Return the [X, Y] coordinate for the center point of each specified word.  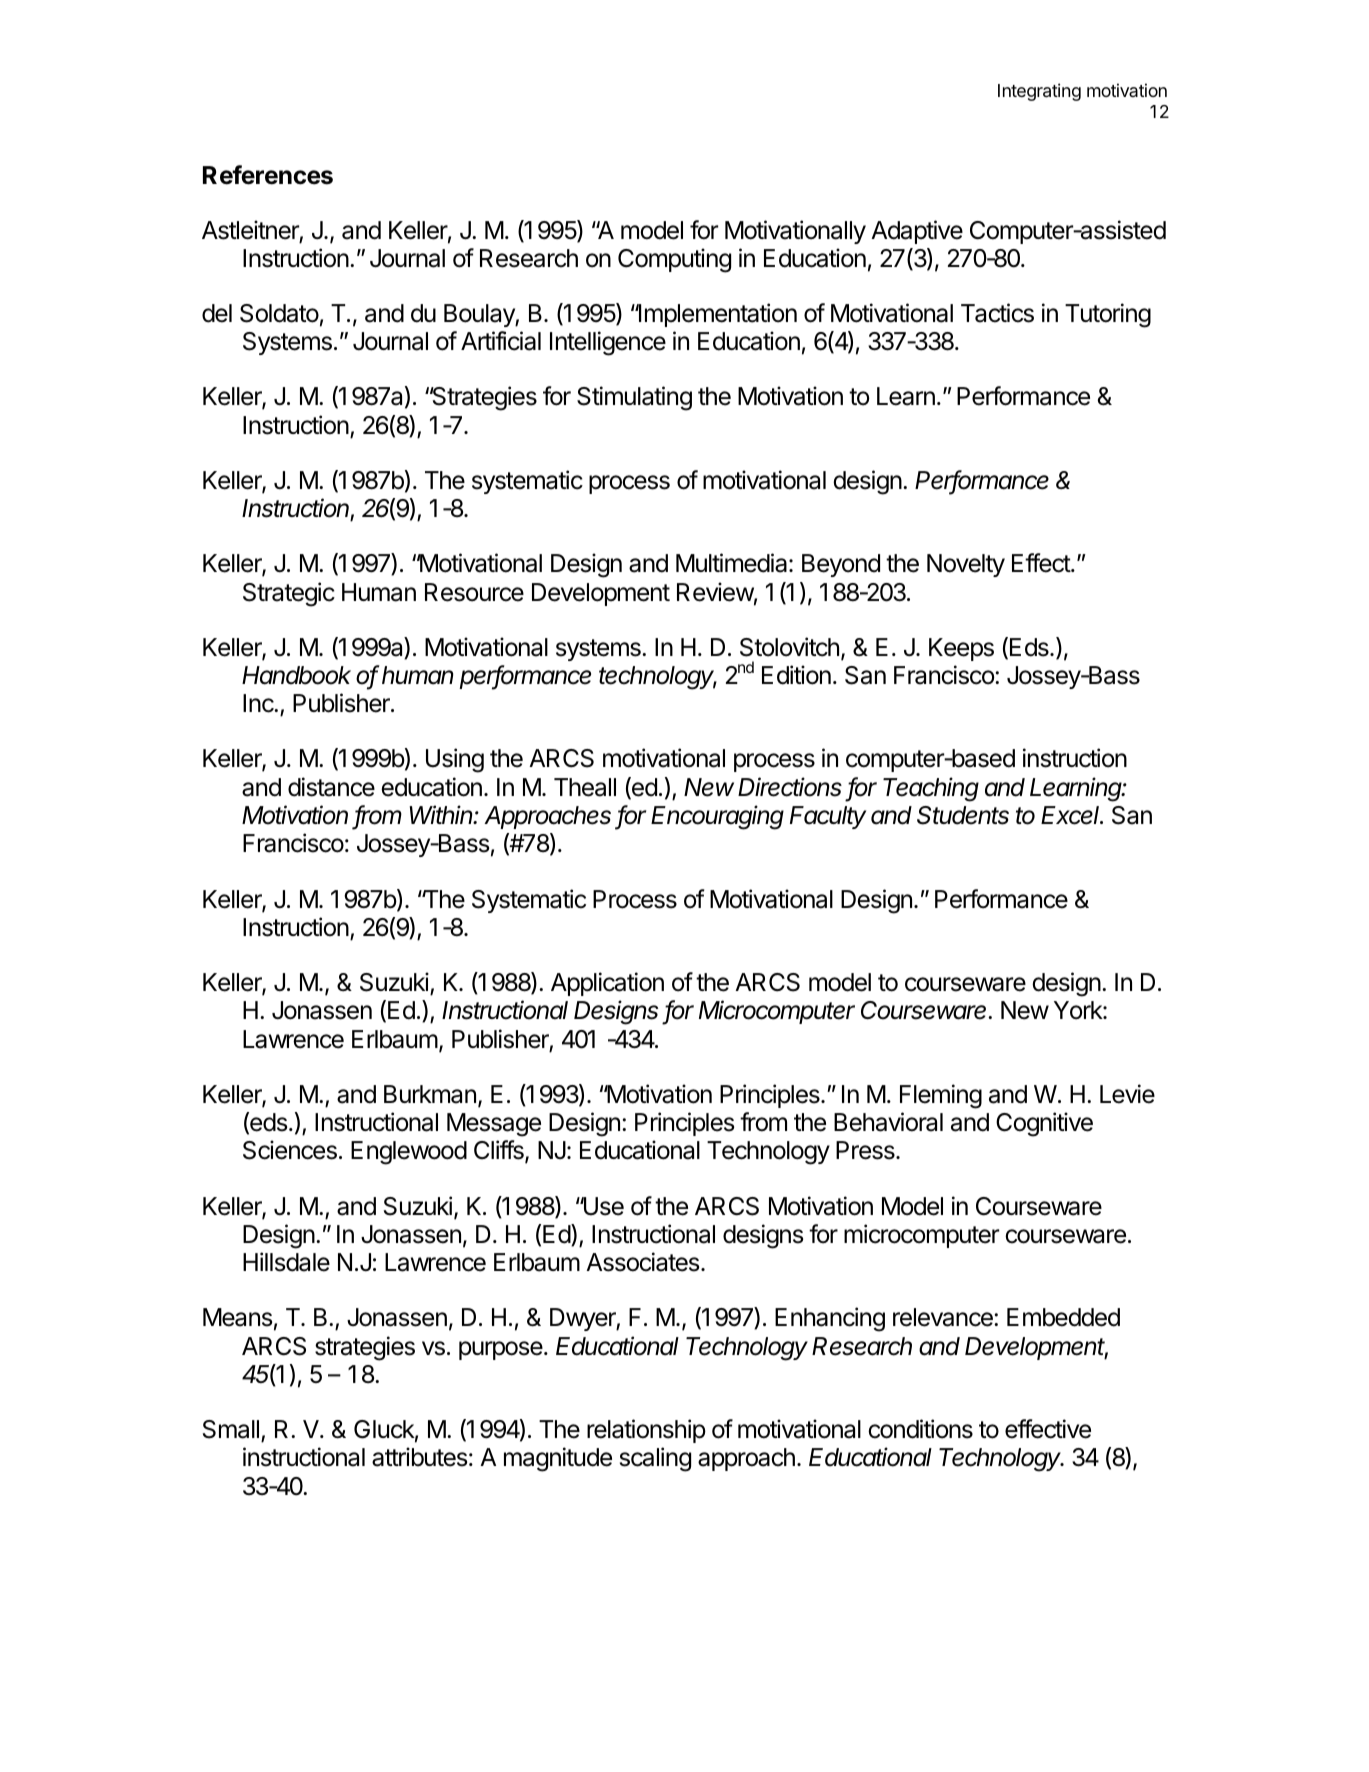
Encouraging [717, 817]
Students [963, 815]
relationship [646, 1431]
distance [331, 787]
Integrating [1039, 92]
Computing [674, 260]
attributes [419, 1457]
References [268, 175]
